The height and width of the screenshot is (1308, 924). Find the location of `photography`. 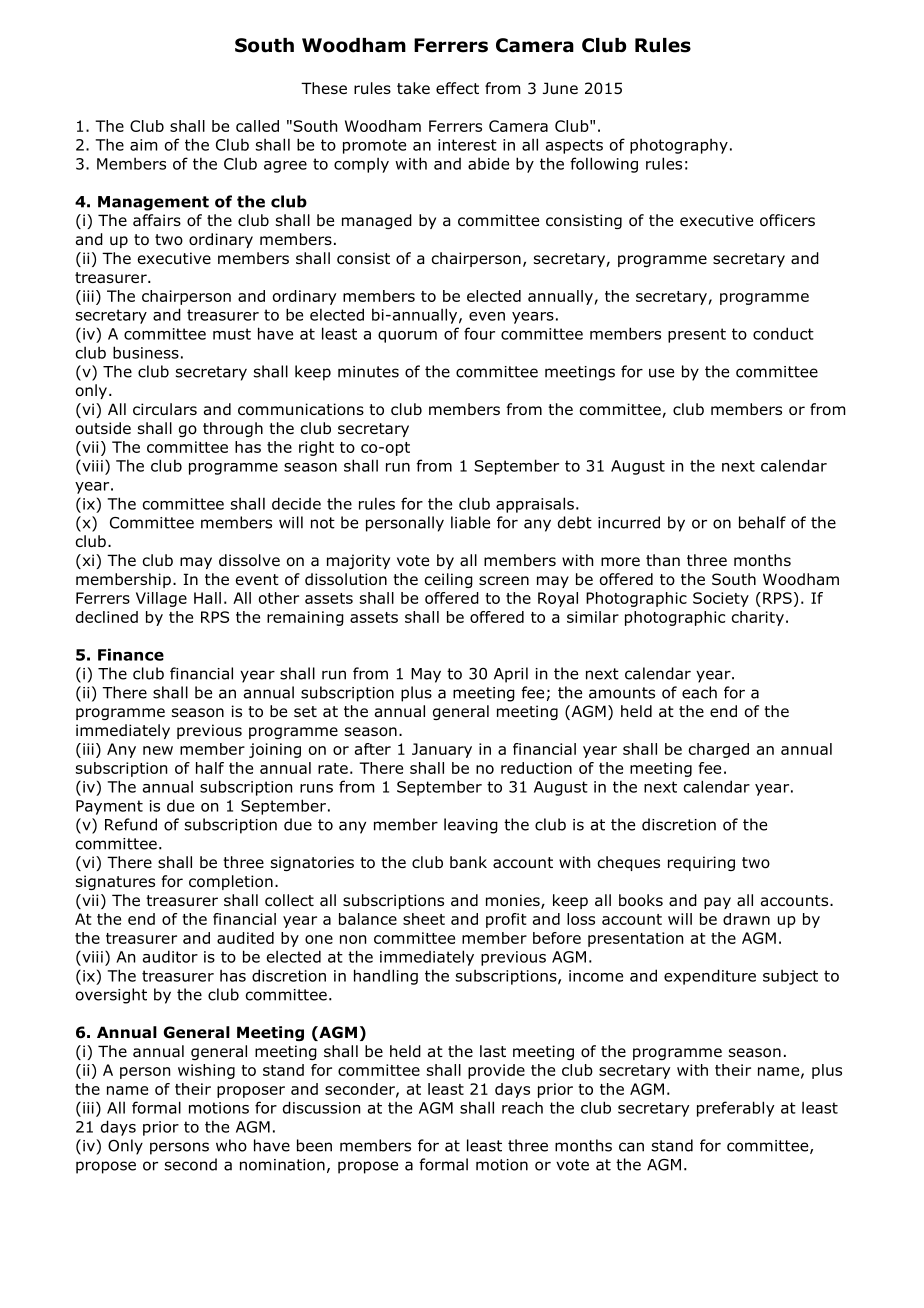

photography is located at coordinates (679, 146).
